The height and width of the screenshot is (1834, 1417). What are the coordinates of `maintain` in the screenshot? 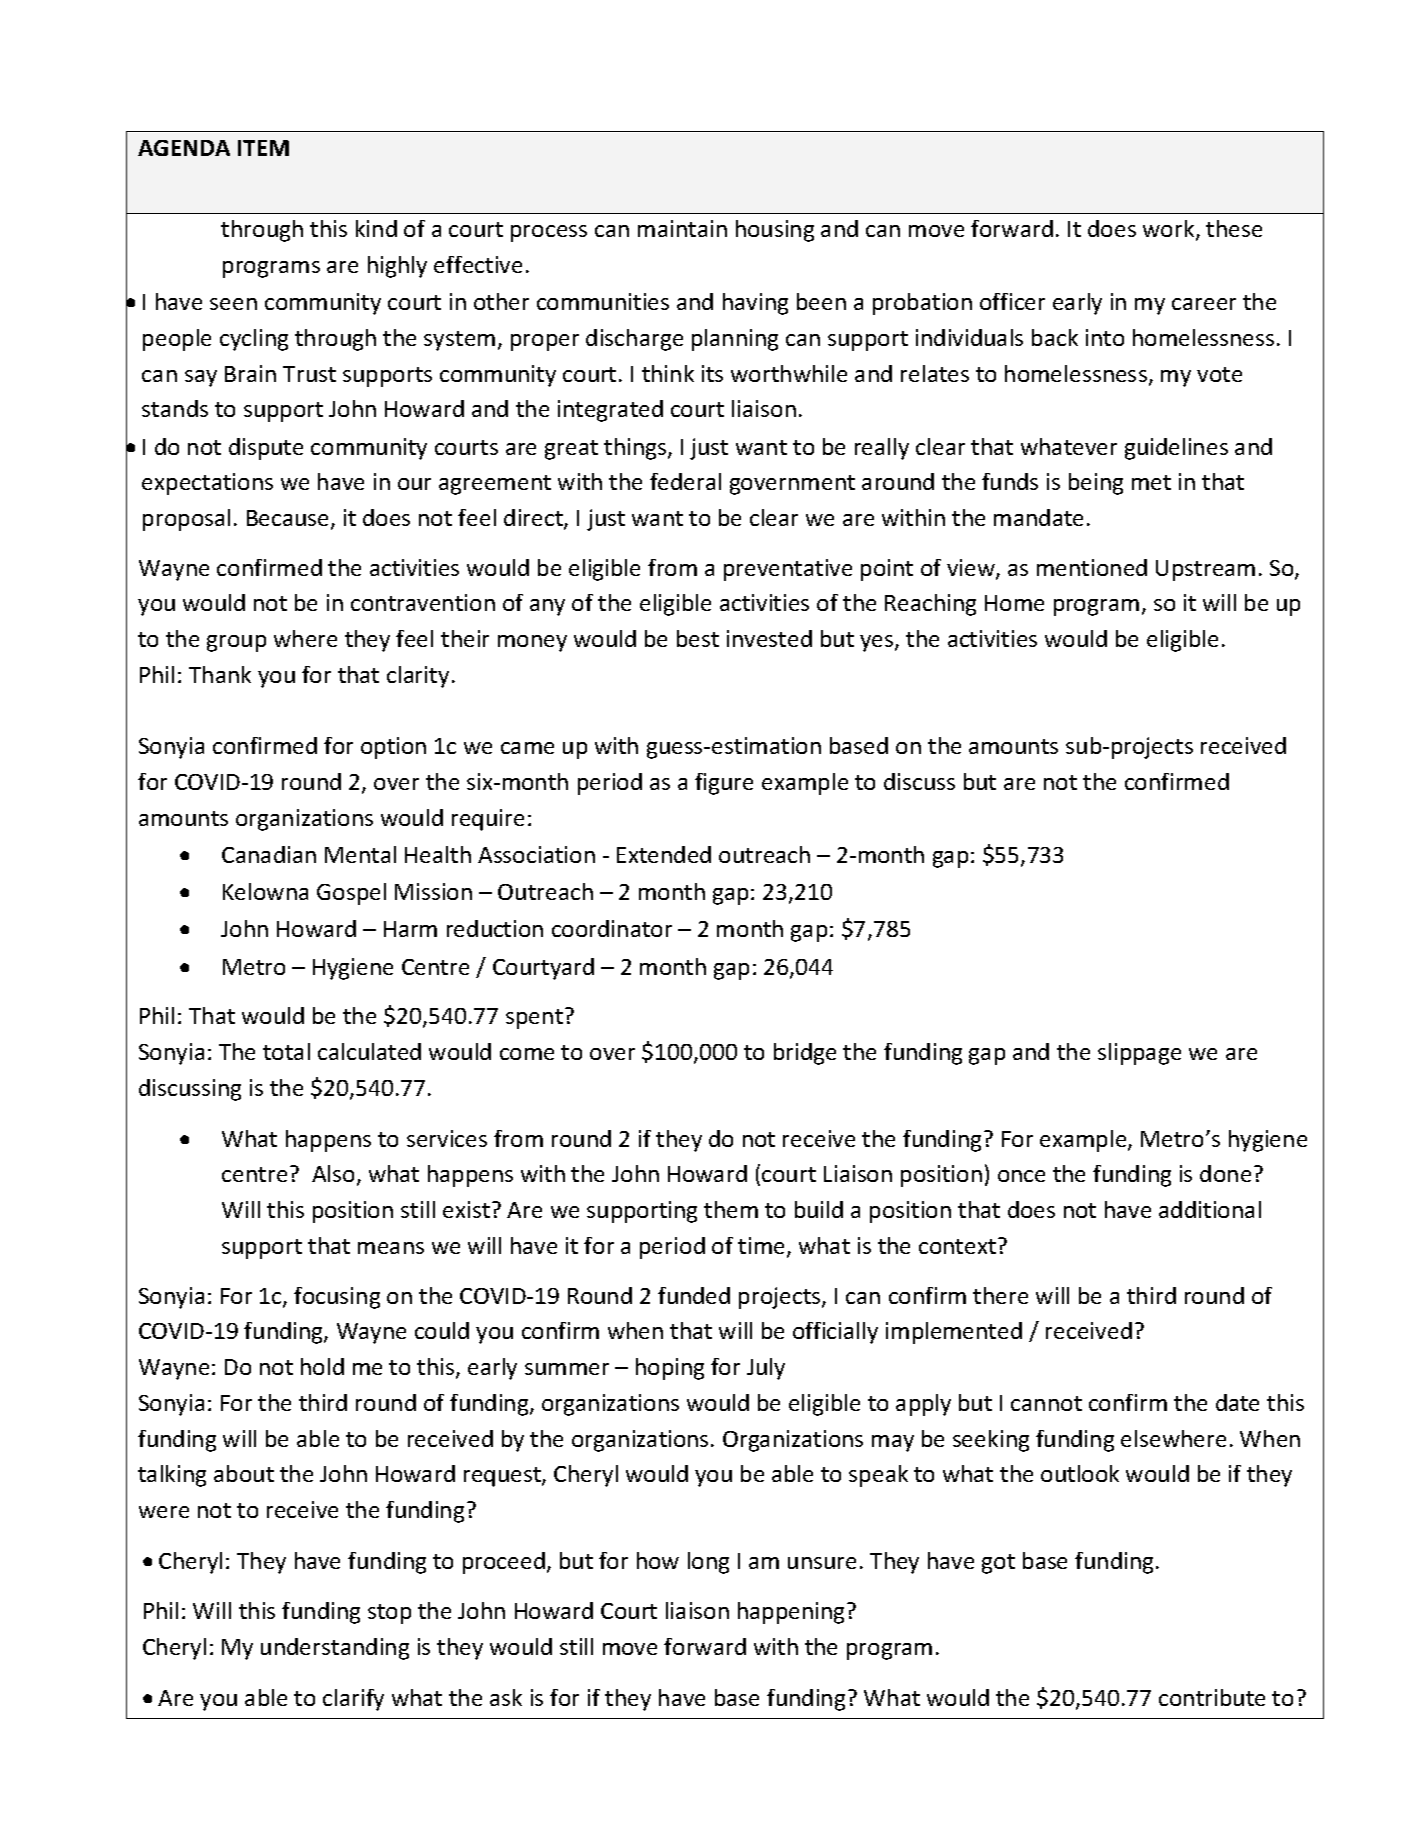 It's located at (682, 228).
